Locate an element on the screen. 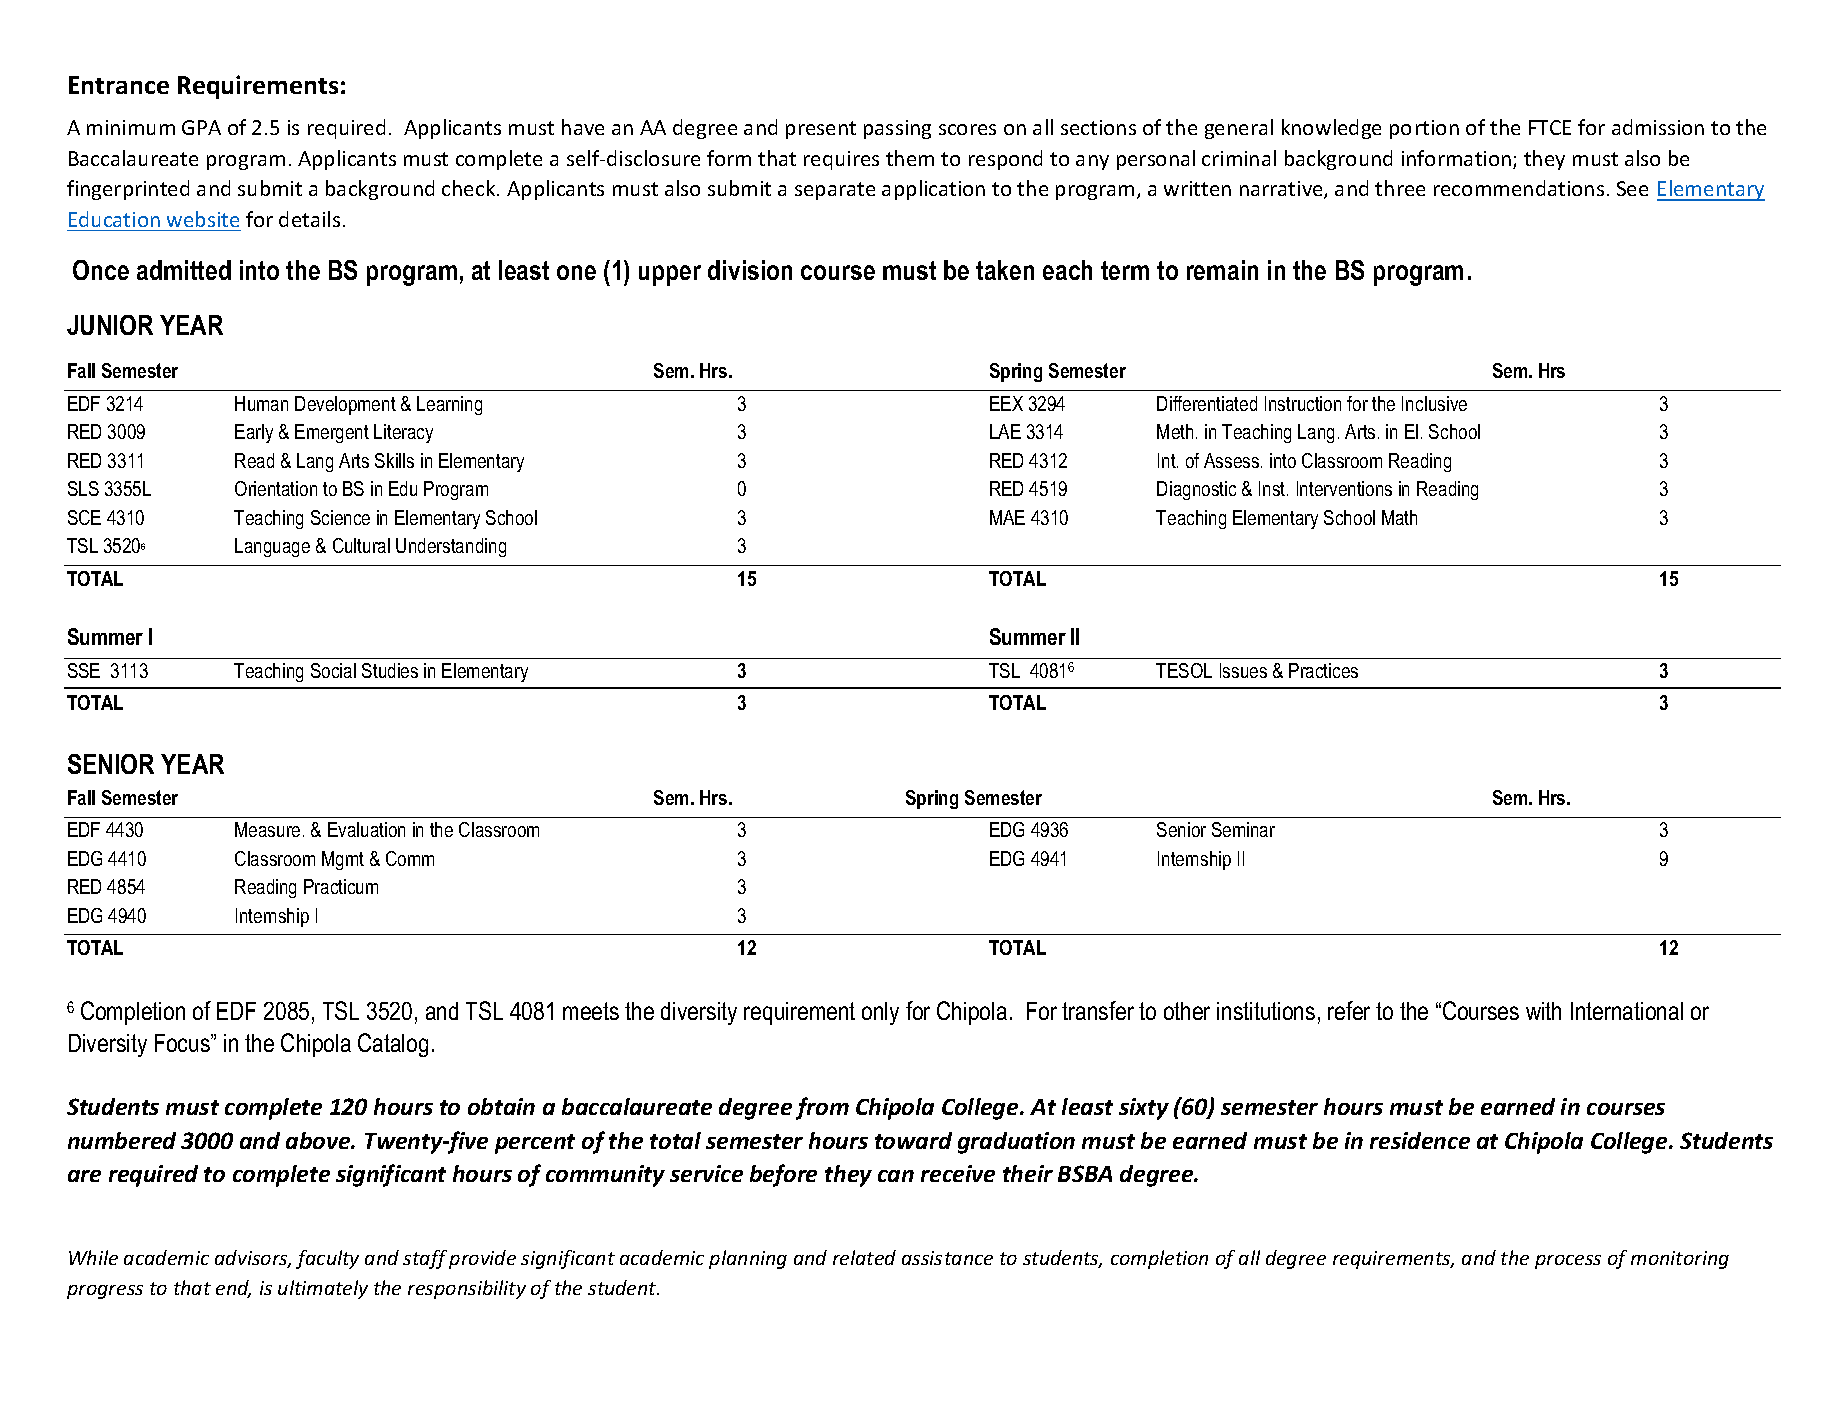  faculty is located at coordinates (327, 1259).
